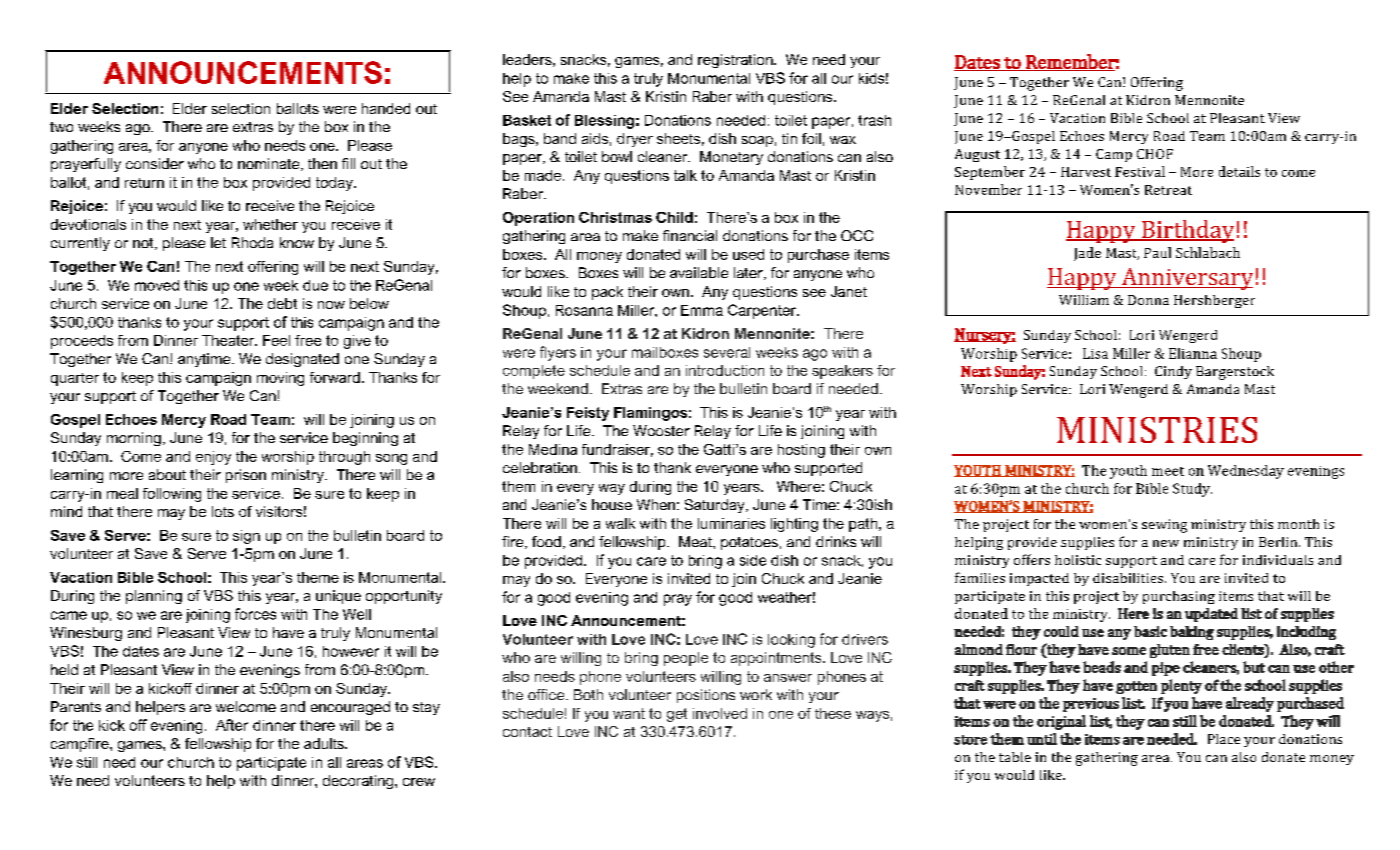 The height and width of the document is (850, 1400). What do you see at coordinates (696, 541) in the document?
I see `Meat` at bounding box center [696, 541].
